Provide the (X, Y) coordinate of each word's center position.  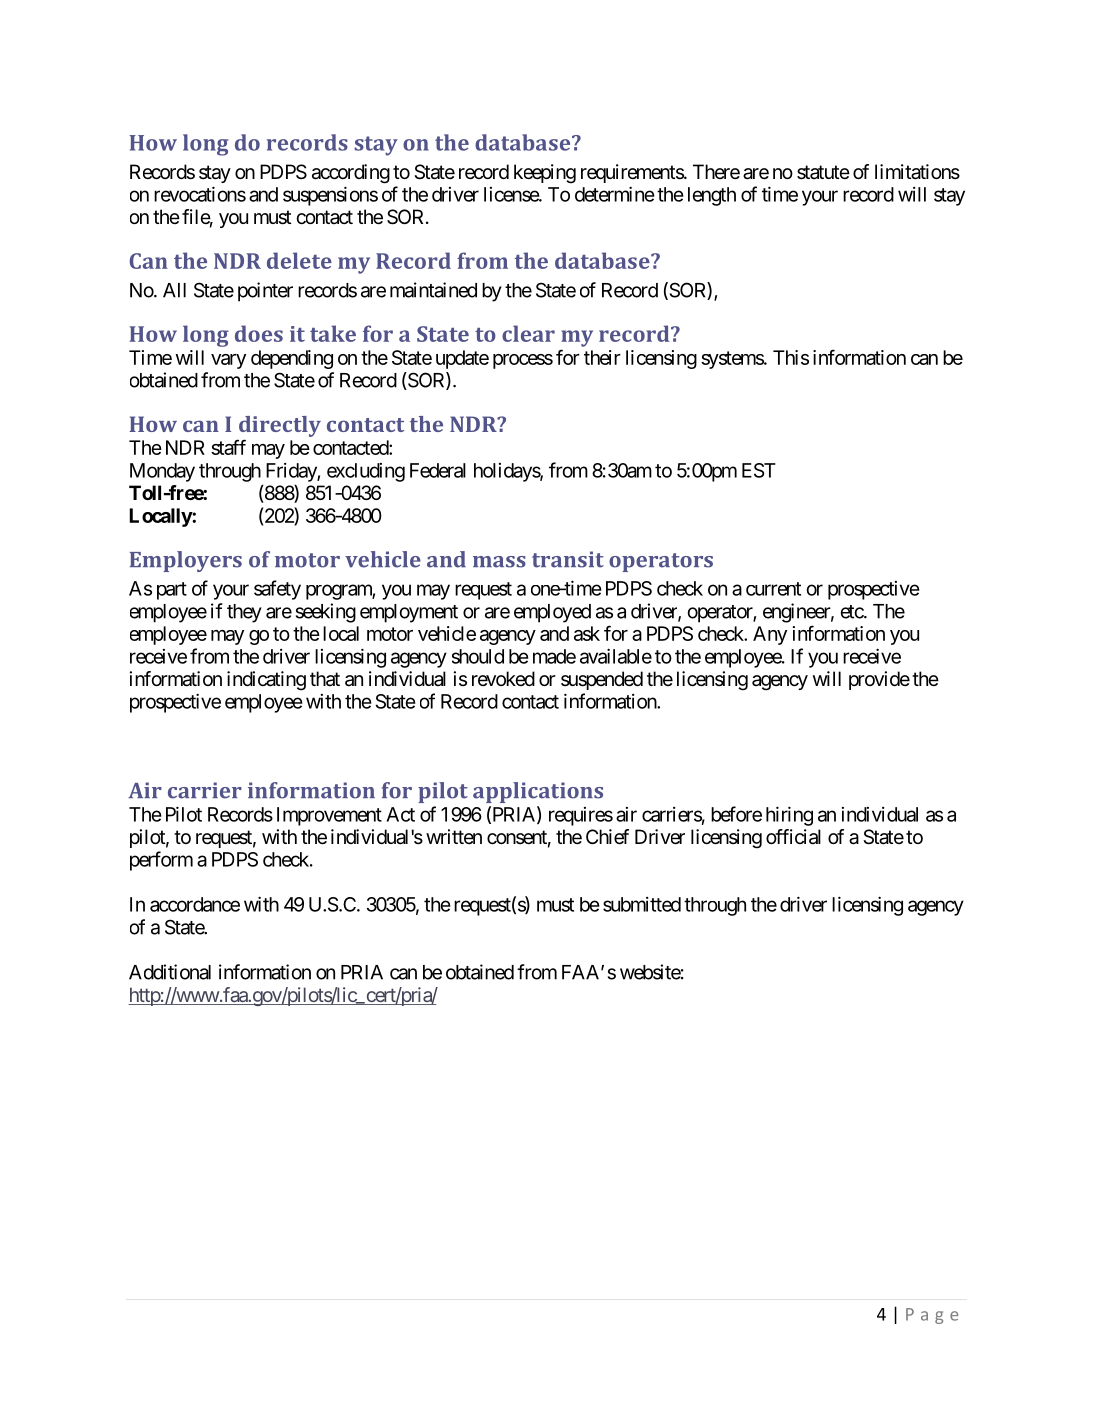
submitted (642, 904)
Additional (170, 972)
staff (228, 447)
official (793, 837)
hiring (789, 816)
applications (538, 792)
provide (879, 680)
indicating (266, 681)
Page (932, 1316)
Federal (438, 470)
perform (161, 861)
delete (299, 260)
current (773, 589)
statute (823, 172)
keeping (545, 174)
